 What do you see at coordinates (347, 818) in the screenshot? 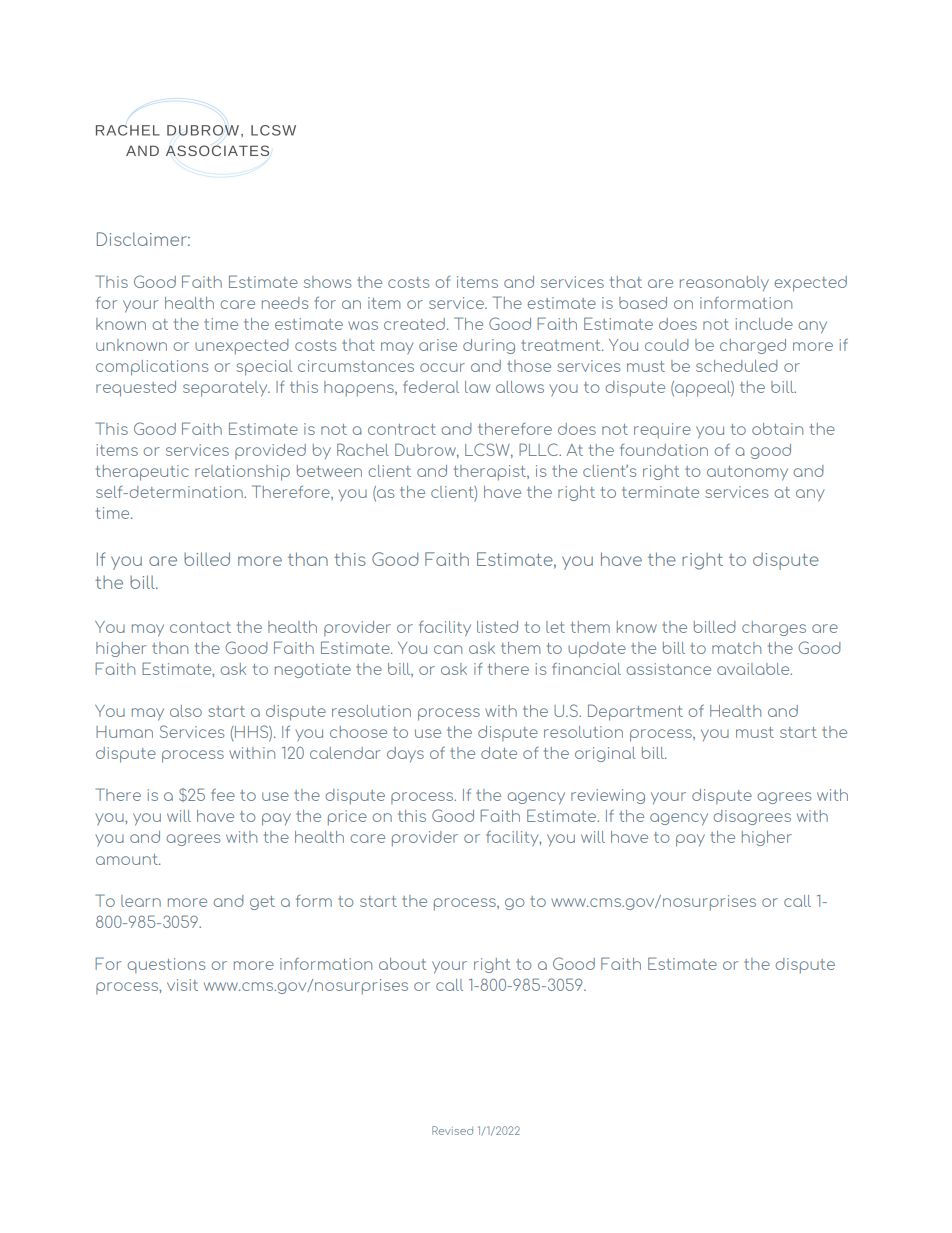
I see `price` at bounding box center [347, 818].
